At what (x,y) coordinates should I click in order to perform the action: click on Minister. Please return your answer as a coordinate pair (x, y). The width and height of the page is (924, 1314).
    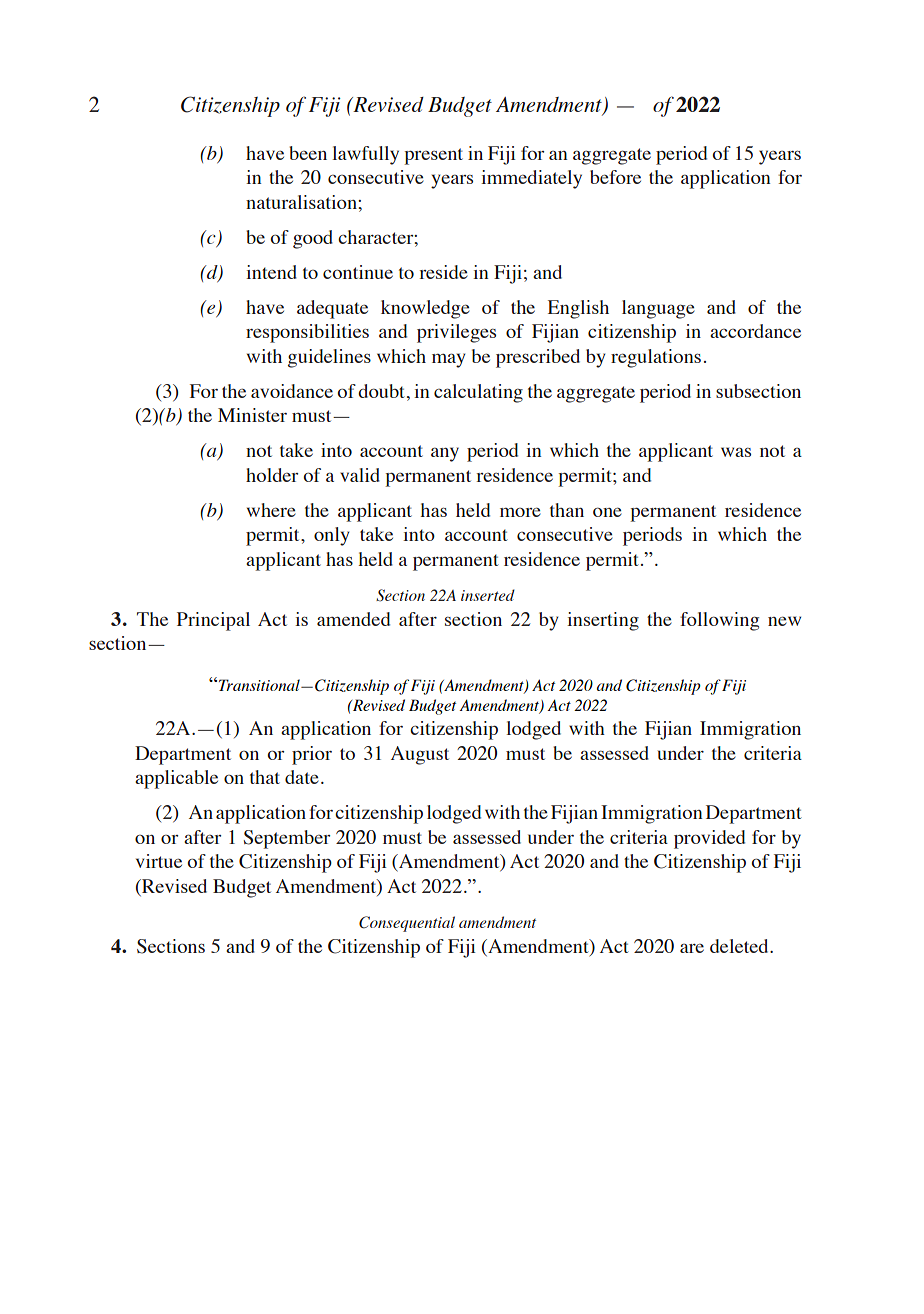
    Looking at the image, I should click on (252, 415).
